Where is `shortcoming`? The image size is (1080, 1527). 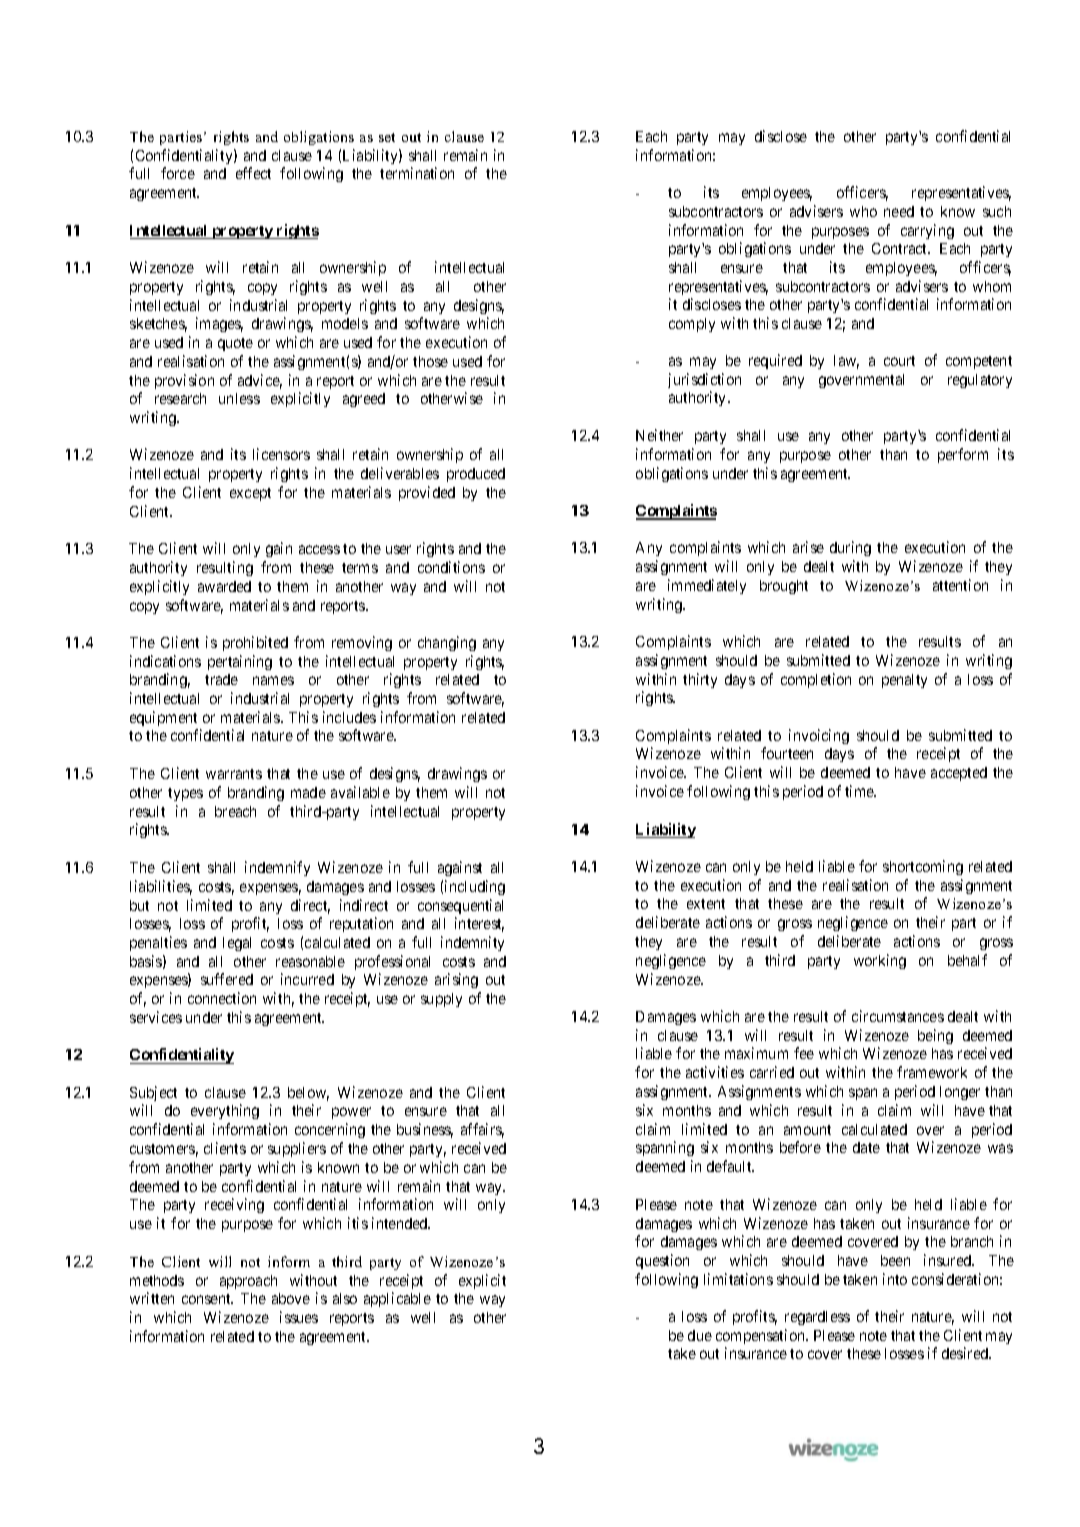
shortcoming is located at coordinates (923, 867).
